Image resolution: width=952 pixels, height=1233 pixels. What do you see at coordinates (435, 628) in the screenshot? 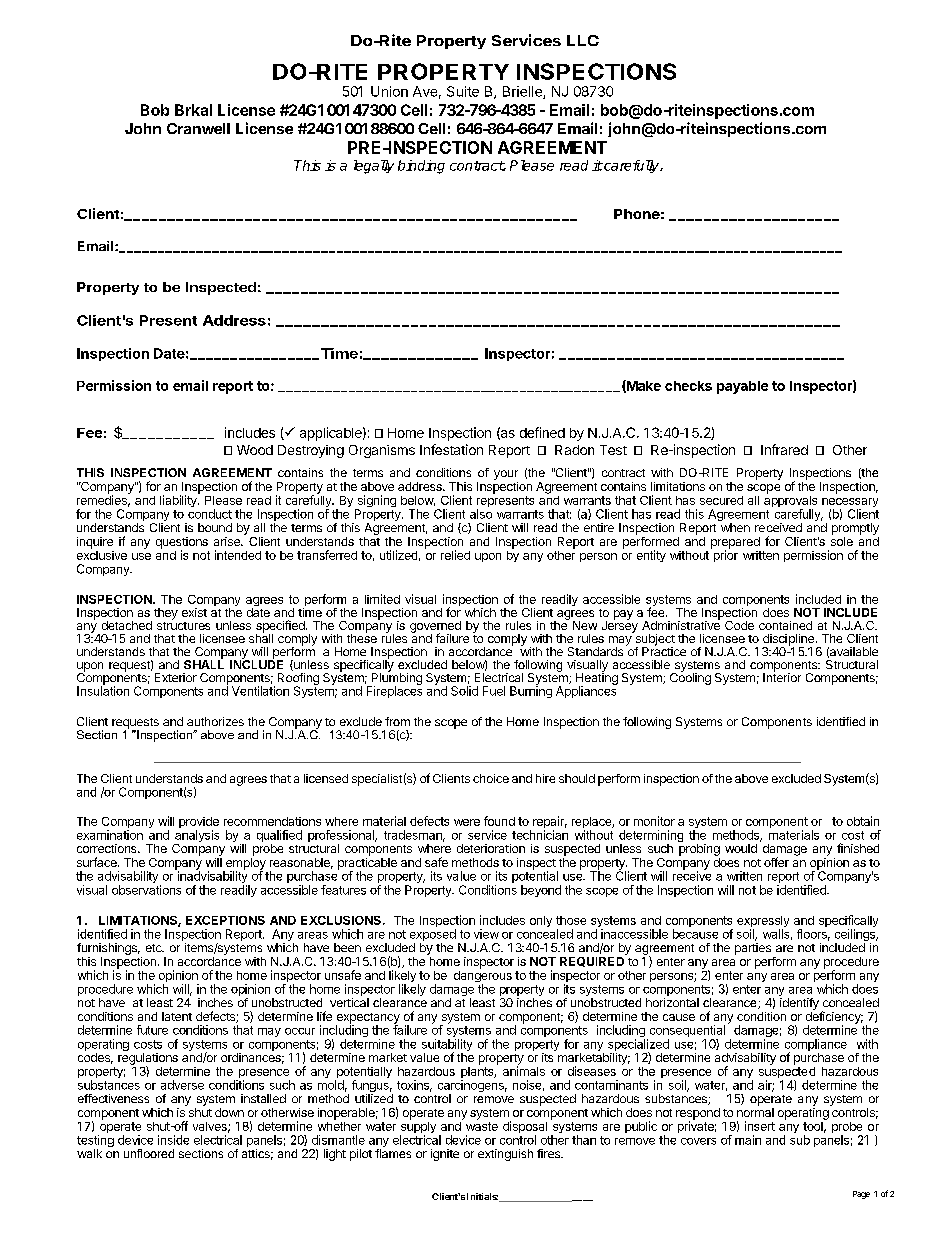
I see `governed` at bounding box center [435, 628].
